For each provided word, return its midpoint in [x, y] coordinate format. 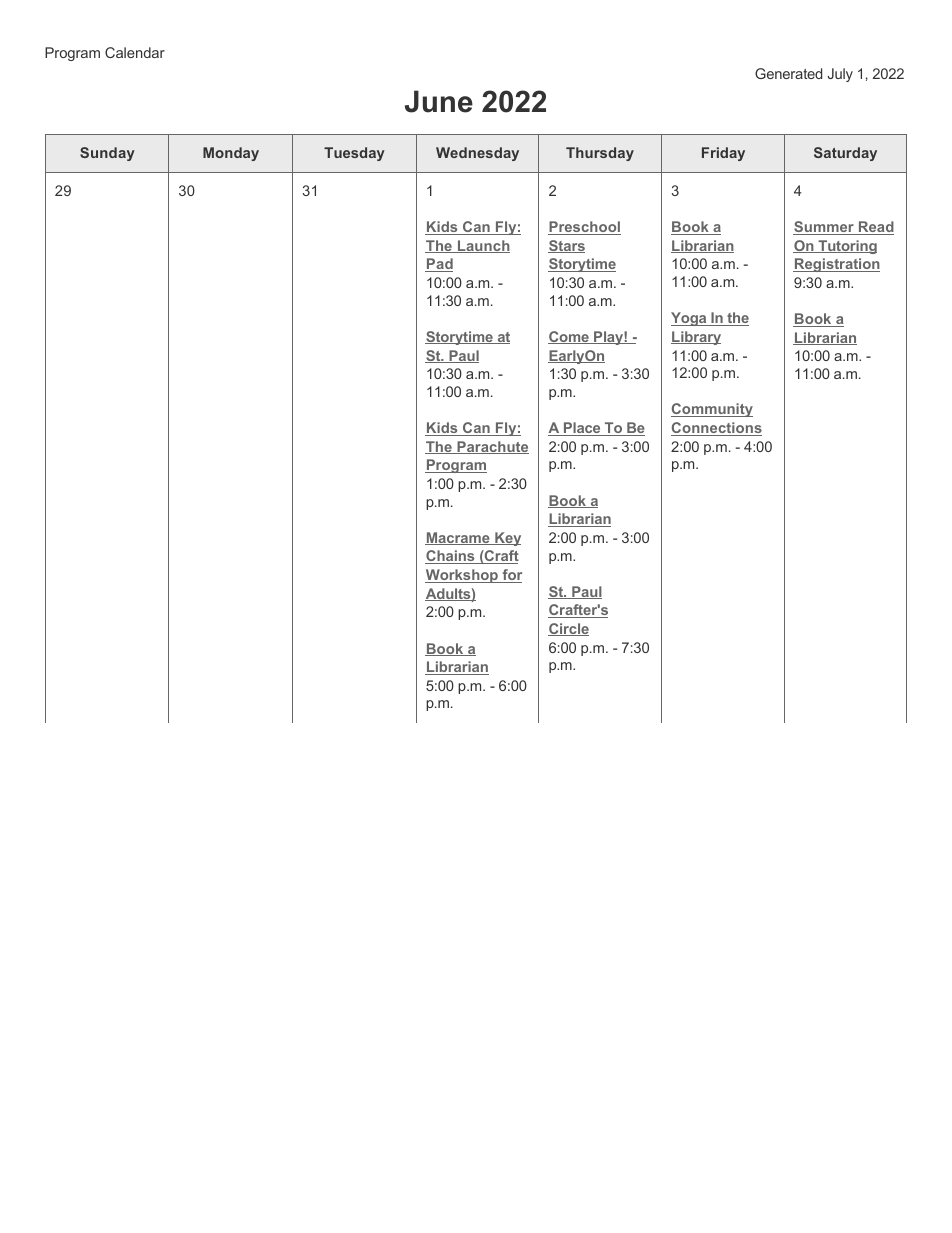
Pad [439, 265]
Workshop [462, 576]
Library [696, 338]
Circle [568, 629]
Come [569, 337]
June [439, 101]
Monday [231, 154]
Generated [788, 73]
